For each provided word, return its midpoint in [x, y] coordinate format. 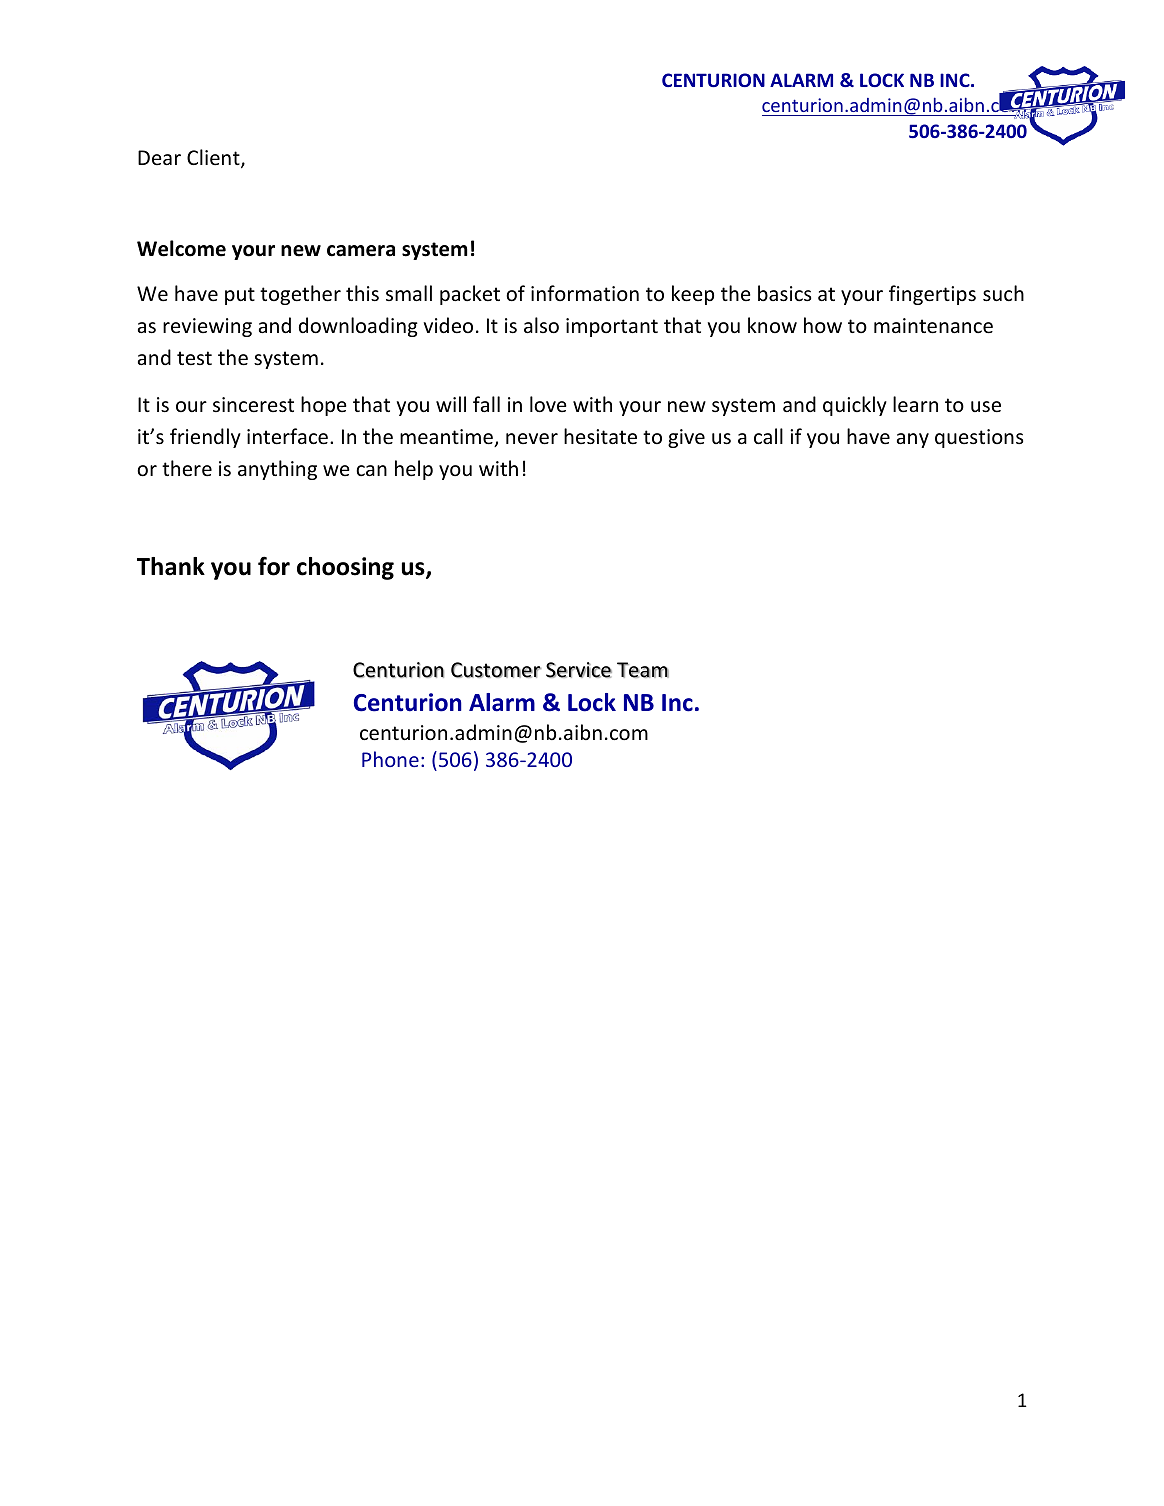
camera [361, 251]
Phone [390, 759]
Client [214, 158]
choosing [345, 568]
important [612, 327]
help [414, 470]
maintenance [933, 326]
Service [579, 670]
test [194, 358]
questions [979, 438]
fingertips [932, 295]
